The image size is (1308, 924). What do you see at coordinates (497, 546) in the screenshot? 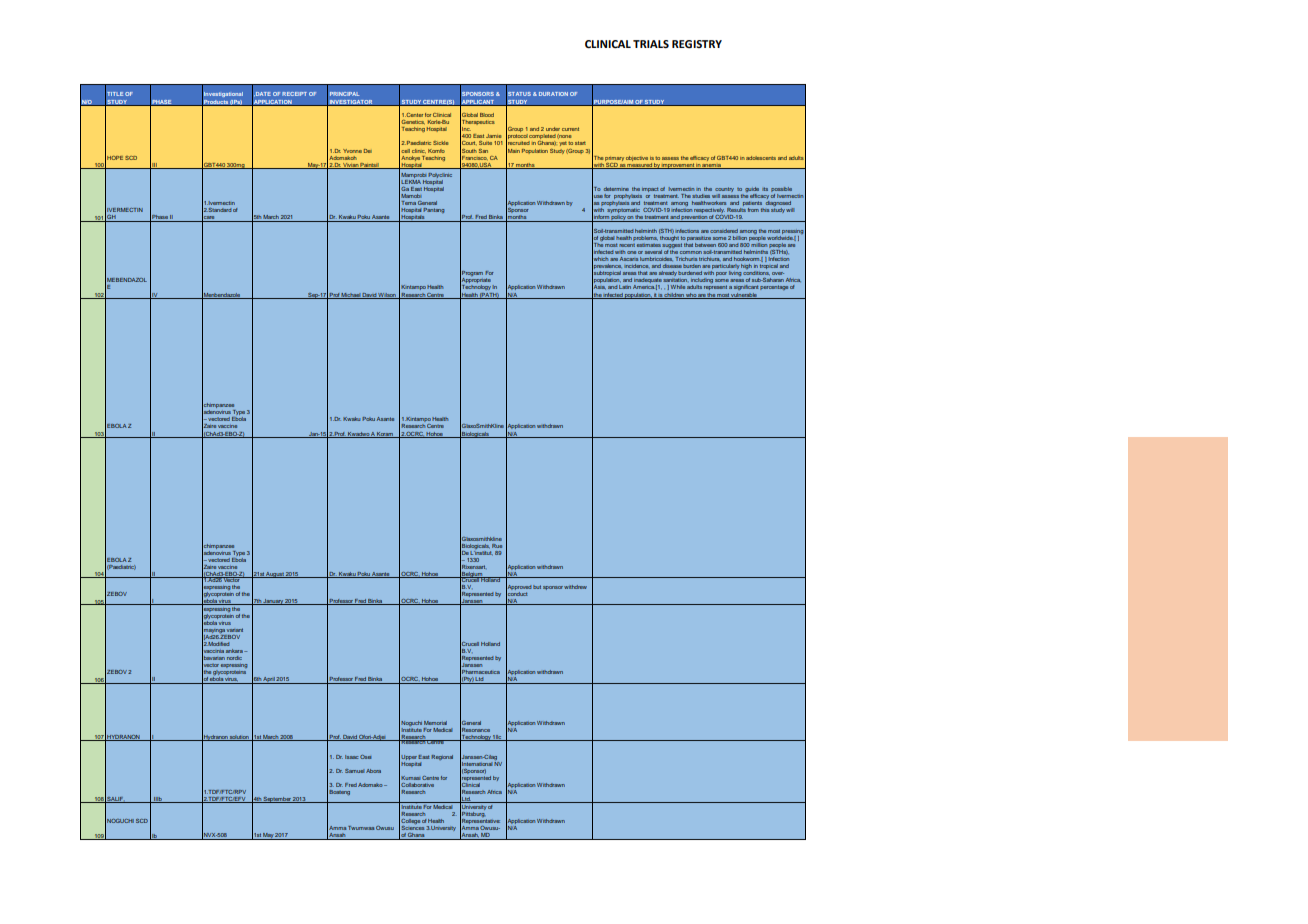
I see `Rue` at bounding box center [497, 546].
